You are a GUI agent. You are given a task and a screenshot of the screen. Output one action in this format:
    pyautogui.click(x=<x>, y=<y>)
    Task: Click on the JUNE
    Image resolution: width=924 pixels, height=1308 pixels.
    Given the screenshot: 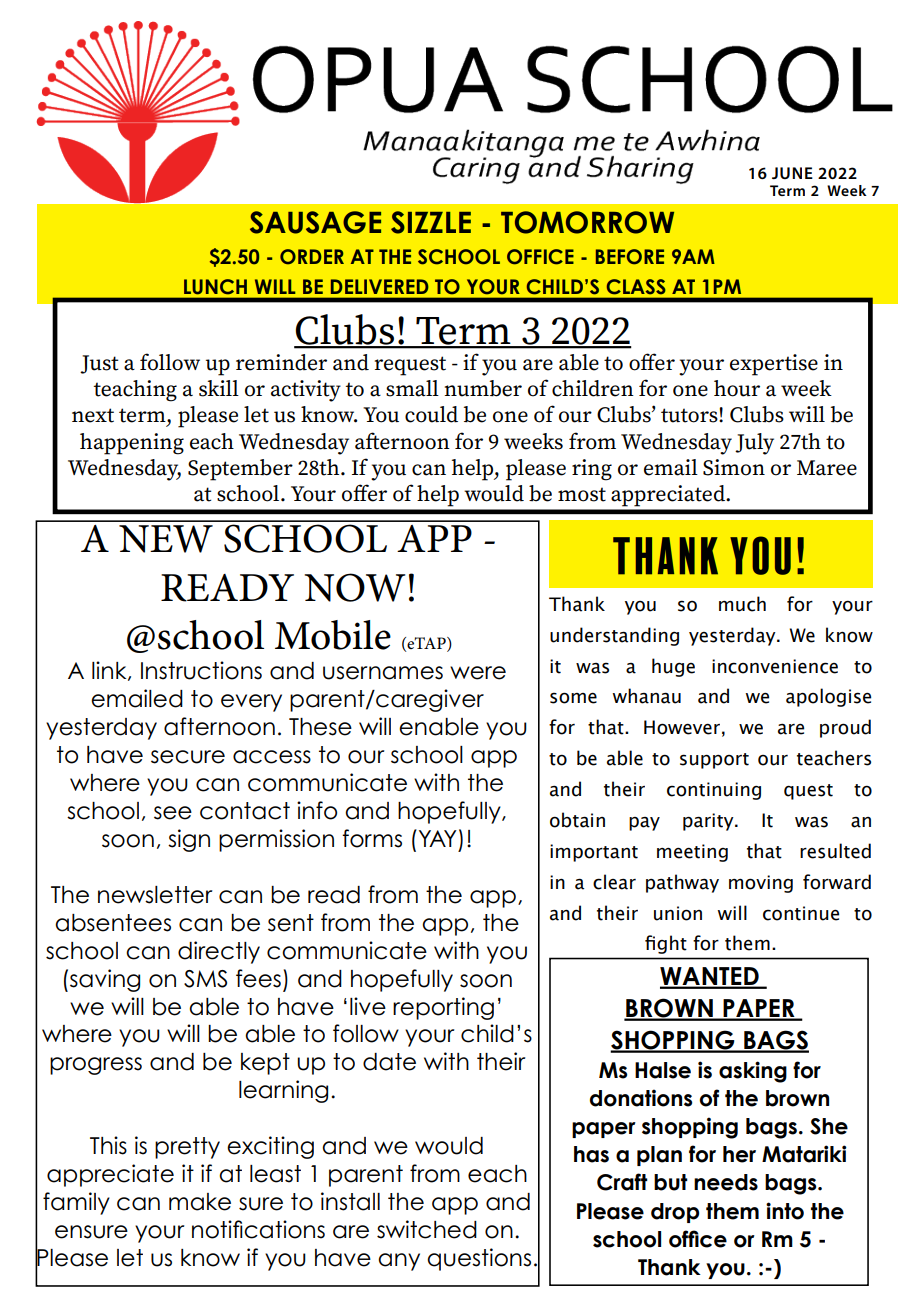 What is the action you would take?
    pyautogui.click(x=792, y=173)
